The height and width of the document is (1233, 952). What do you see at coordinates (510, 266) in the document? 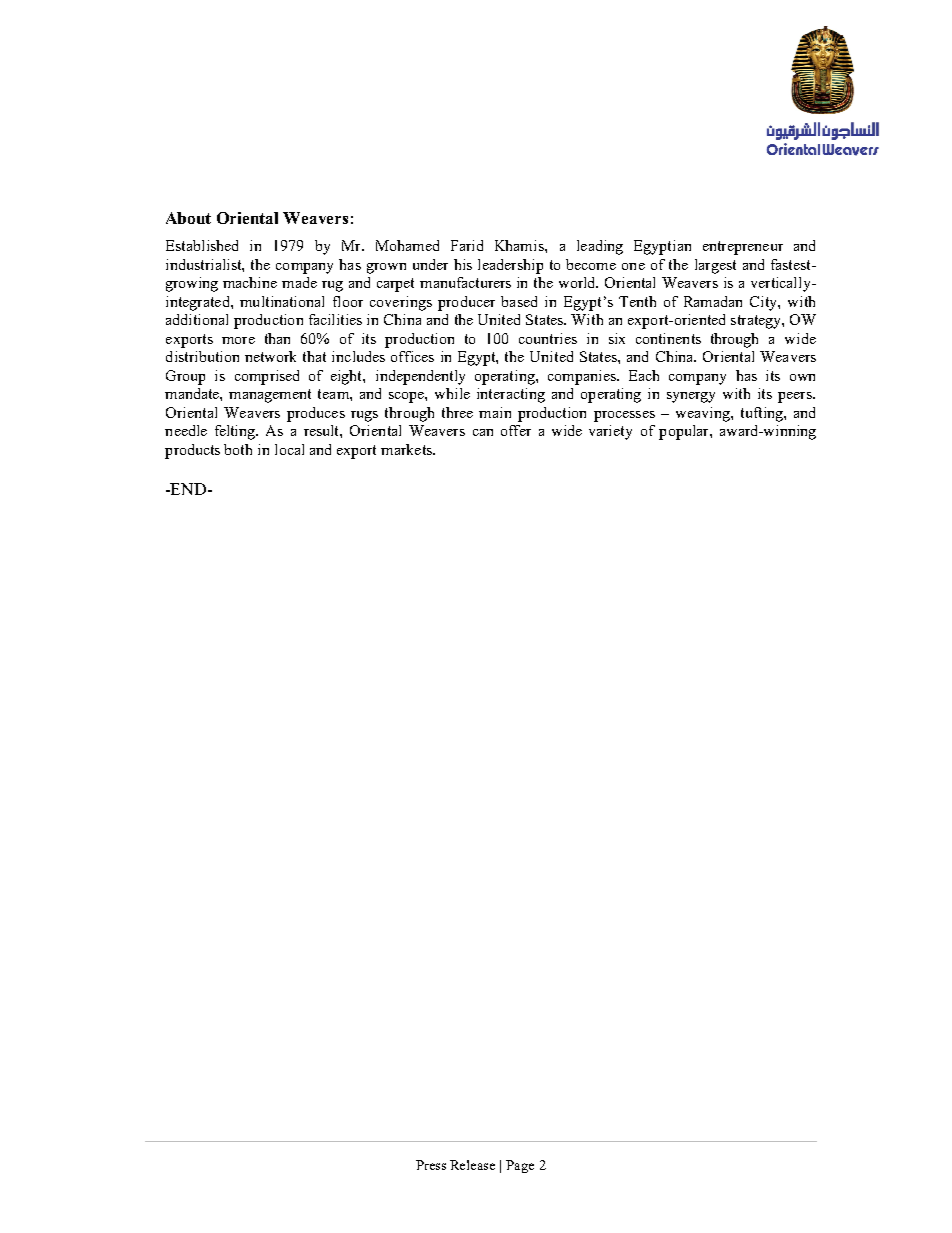
I see `leadership` at bounding box center [510, 266].
